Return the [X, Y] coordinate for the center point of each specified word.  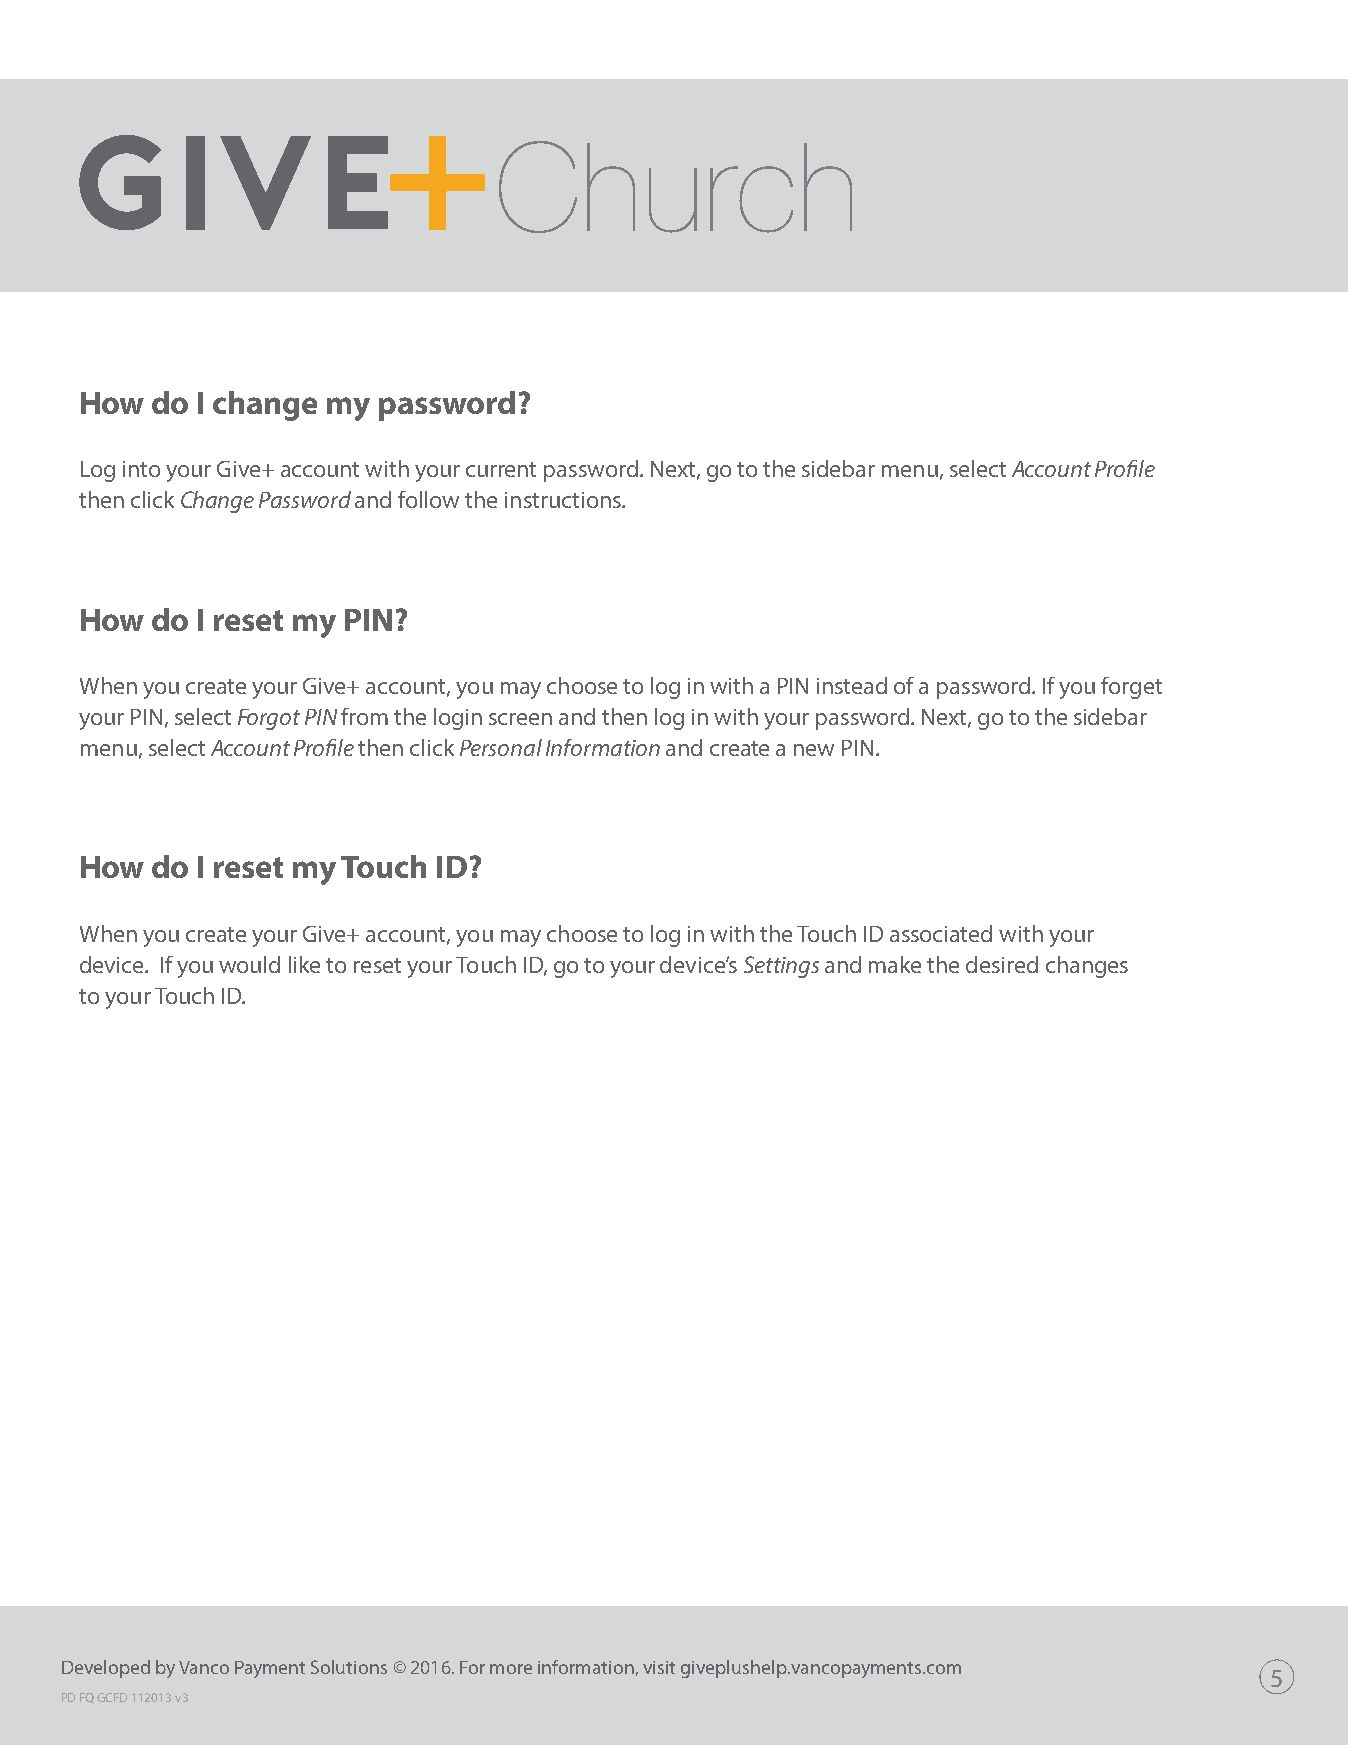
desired [1002, 964]
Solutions [349, 1667]
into [141, 469]
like [304, 964]
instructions [564, 500]
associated [941, 933]
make [895, 964]
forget [1131, 688]
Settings [781, 967]
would [249, 964]
